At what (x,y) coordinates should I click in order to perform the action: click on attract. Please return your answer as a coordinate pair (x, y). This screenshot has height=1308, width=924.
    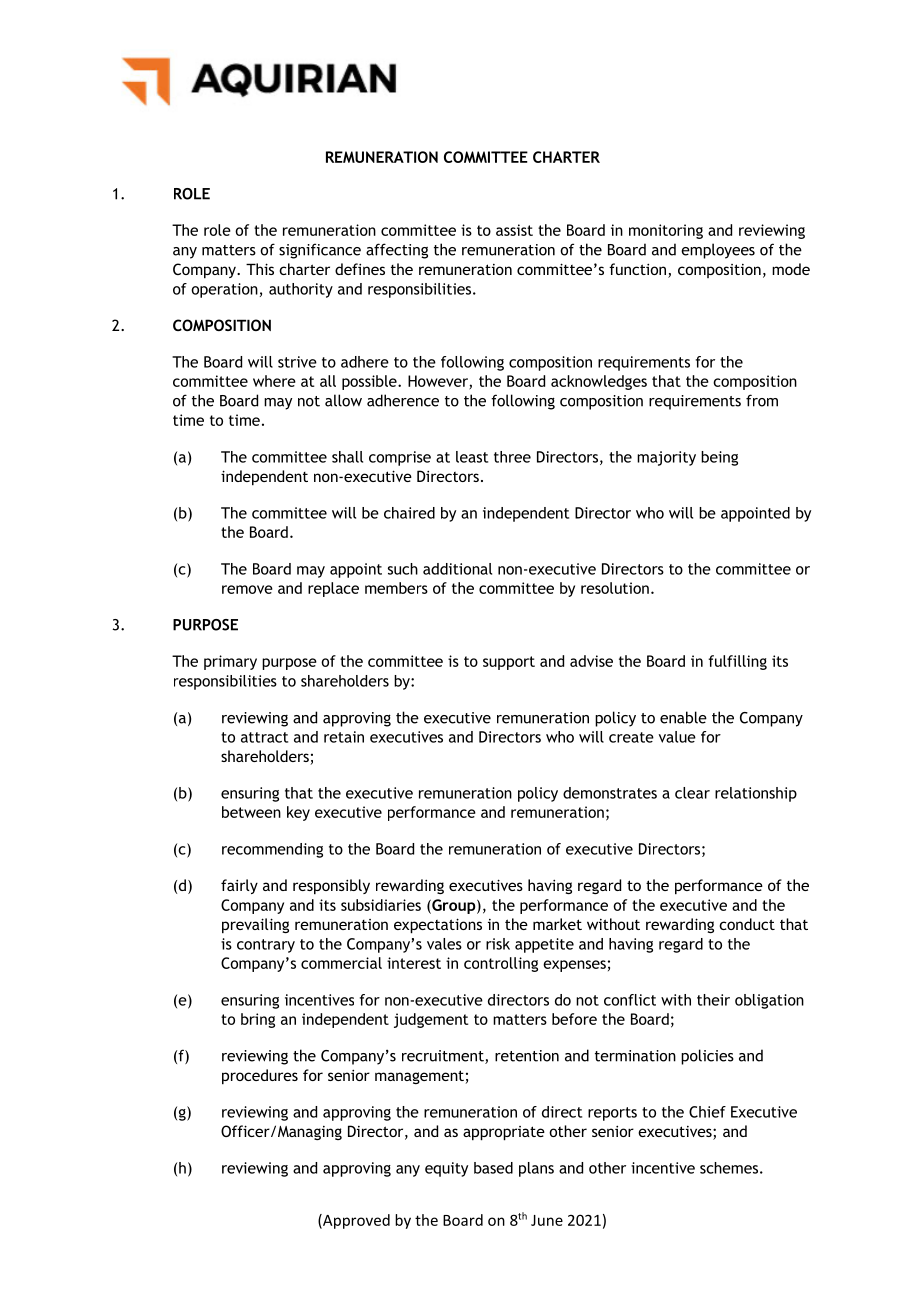
    Looking at the image, I should click on (264, 737).
